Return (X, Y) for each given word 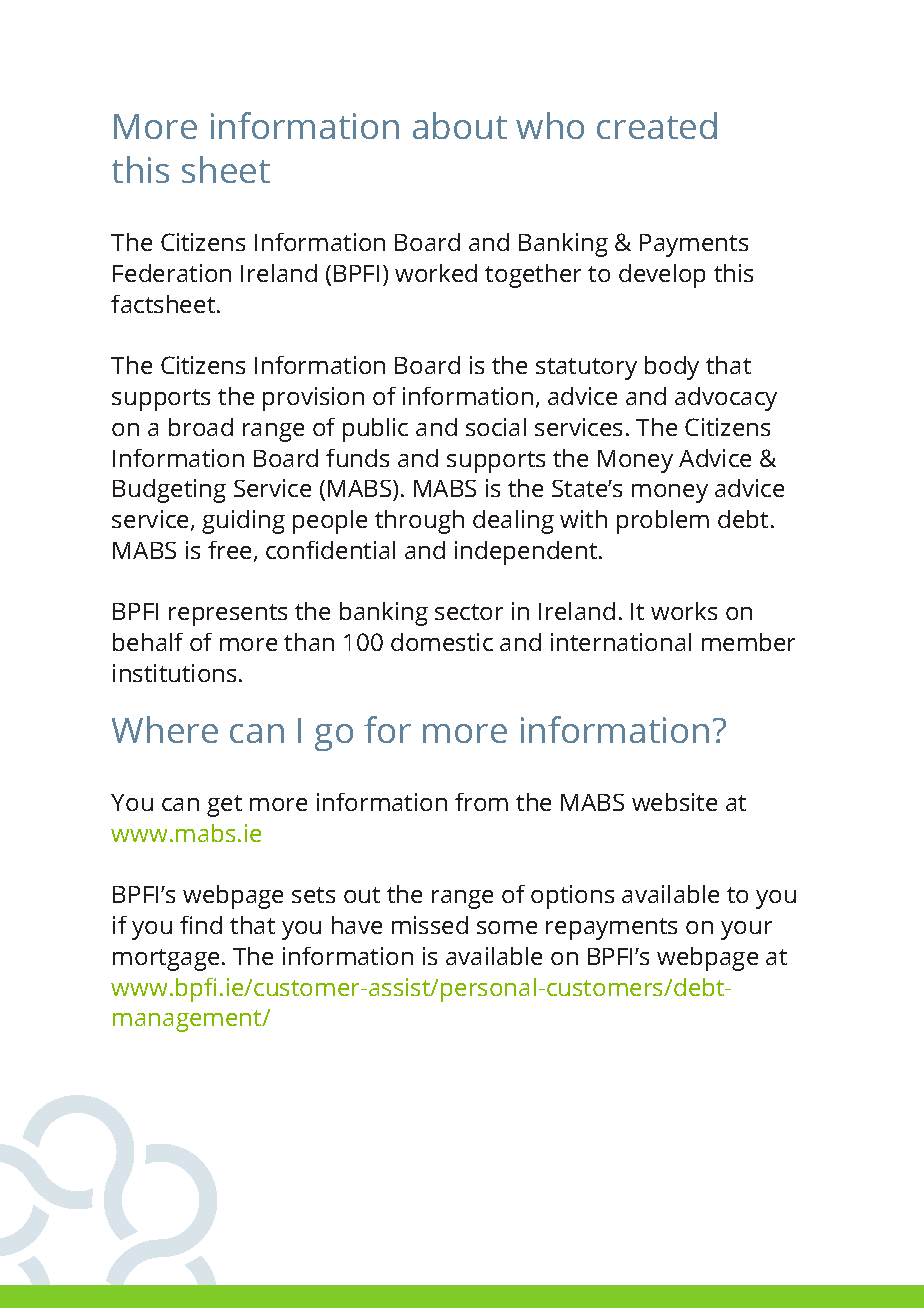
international (621, 642)
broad (201, 427)
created (657, 125)
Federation (172, 273)
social (496, 427)
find (201, 925)
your (746, 930)
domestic (442, 642)
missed (430, 925)
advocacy (726, 399)
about (460, 125)
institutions (174, 673)
